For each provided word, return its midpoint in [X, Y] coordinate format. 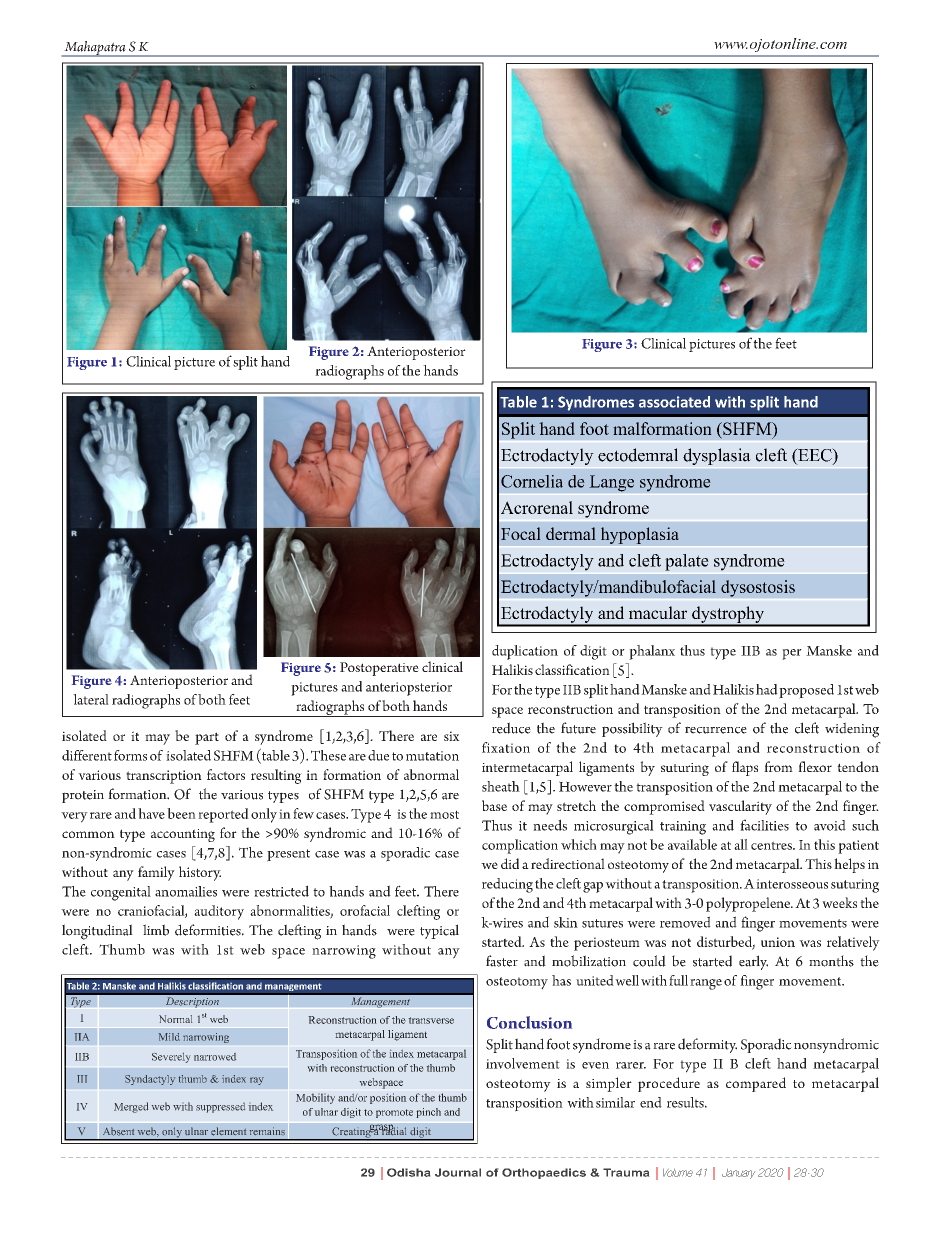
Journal [458, 1172]
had [767, 689]
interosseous [792, 884]
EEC [815, 456]
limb [156, 930]
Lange [611, 483]
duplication [525, 652]
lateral [91, 699]
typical [439, 931]
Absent [118, 1131]
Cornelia [532, 481]
